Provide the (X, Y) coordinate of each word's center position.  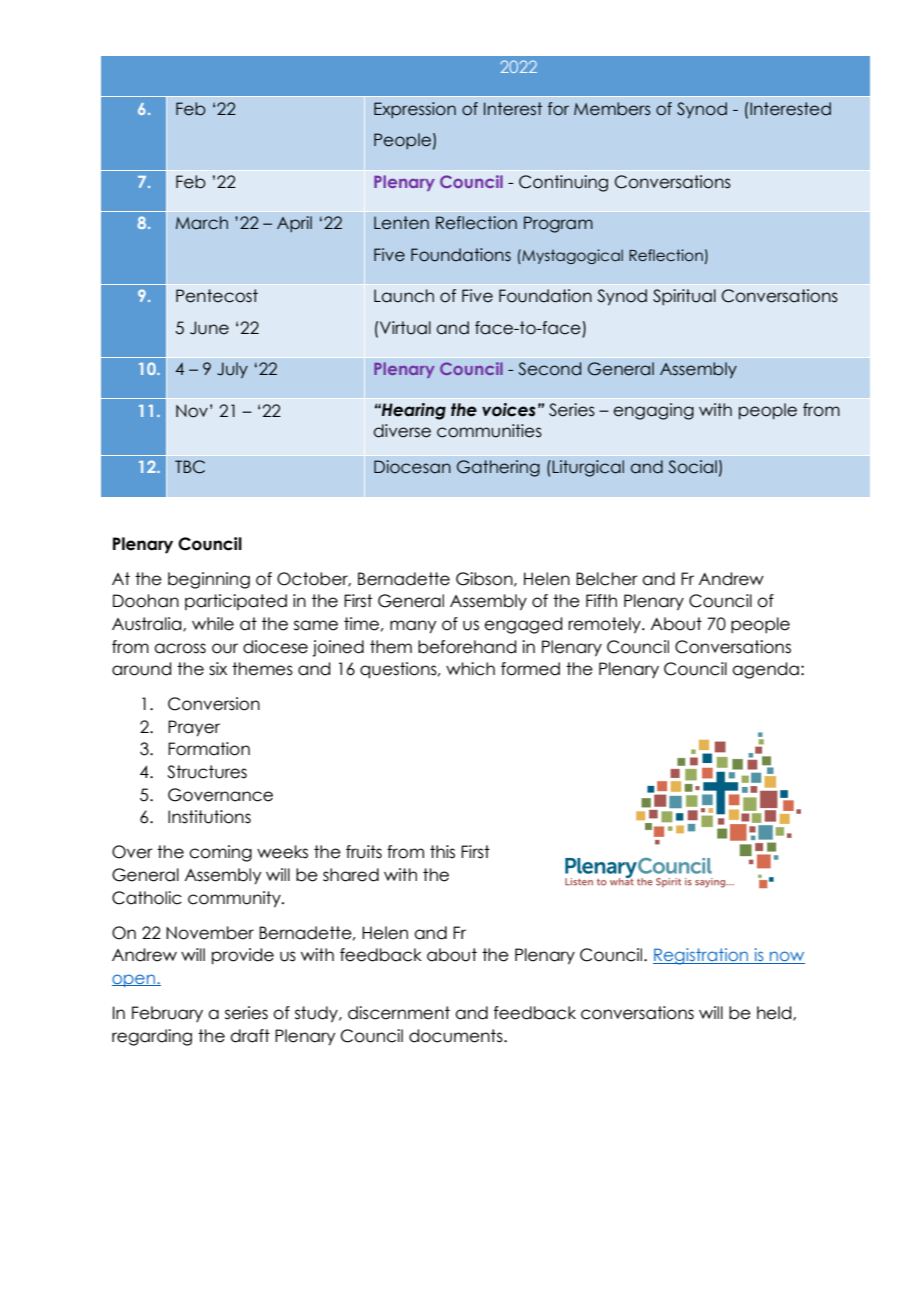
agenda (765, 670)
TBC (190, 467)
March (202, 223)
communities (489, 431)
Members (612, 109)
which (470, 669)
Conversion (214, 704)
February (167, 1014)
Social (692, 467)
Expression (415, 110)
